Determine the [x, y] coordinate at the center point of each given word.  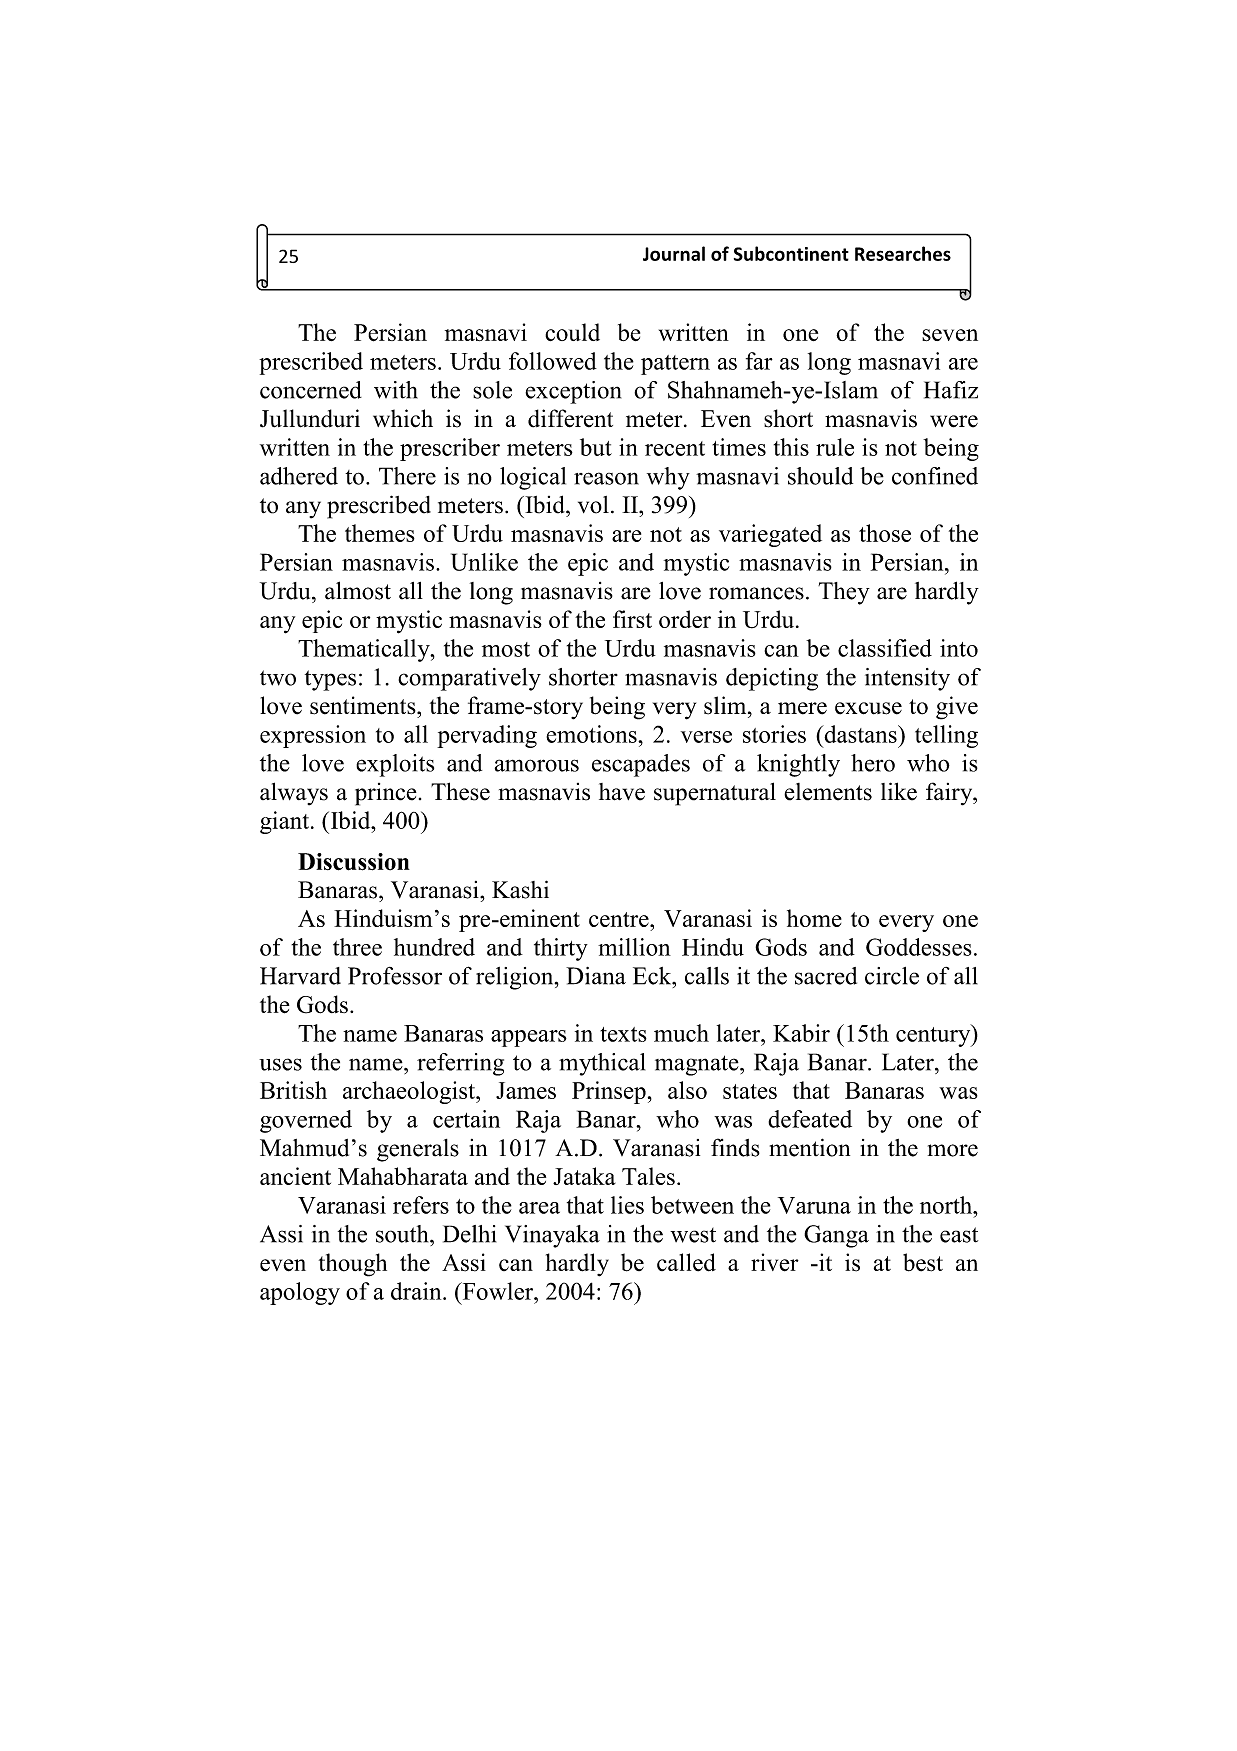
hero [873, 763]
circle [892, 976]
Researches [903, 253]
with [396, 390]
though [353, 1265]
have [622, 792]
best [923, 1262]
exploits [395, 765]
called [686, 1262]
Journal [674, 253]
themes [380, 533]
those [885, 533]
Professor [395, 976]
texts [623, 1034]
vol [593, 505]
